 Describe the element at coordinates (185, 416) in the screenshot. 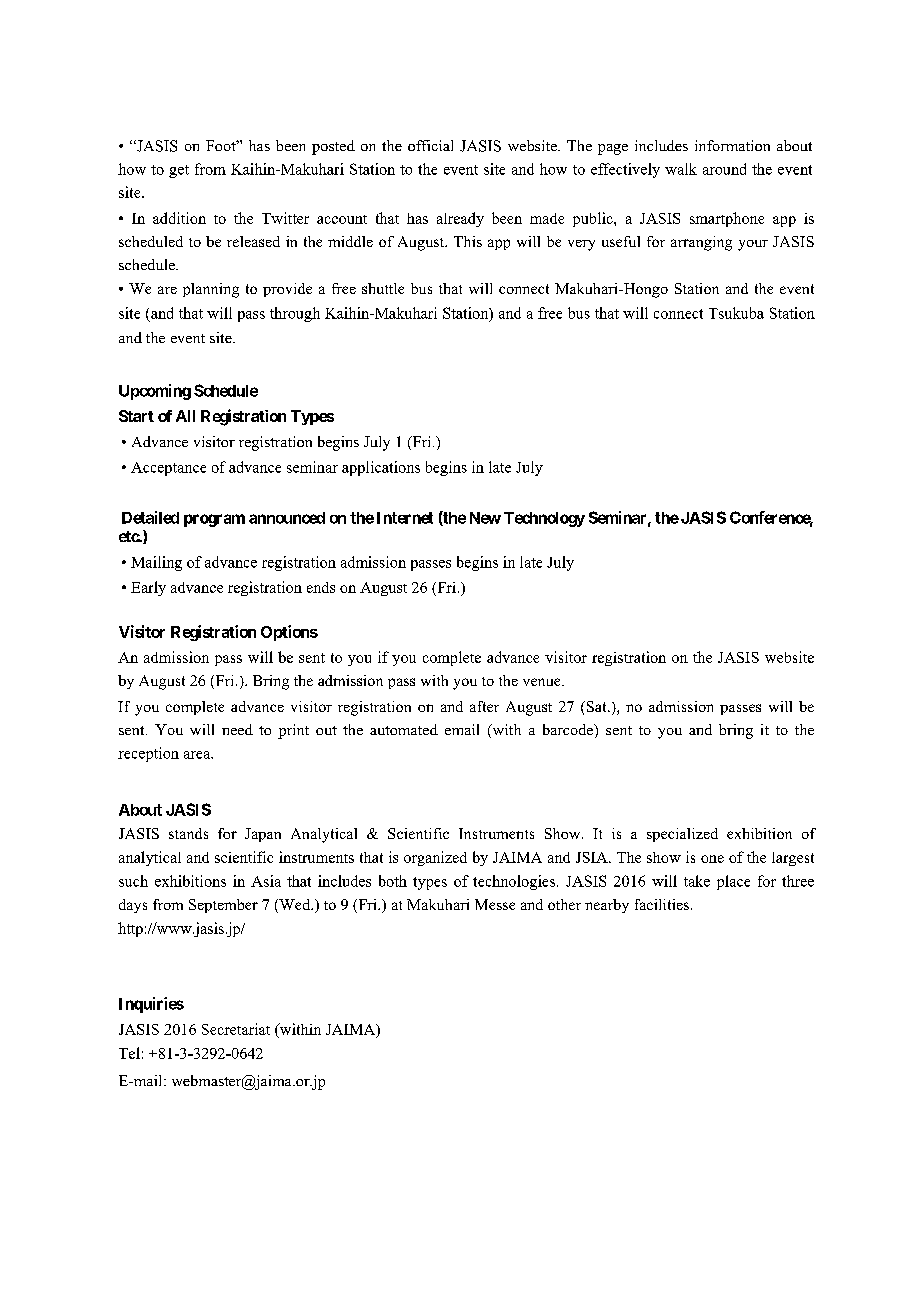

I see `All` at that location.
